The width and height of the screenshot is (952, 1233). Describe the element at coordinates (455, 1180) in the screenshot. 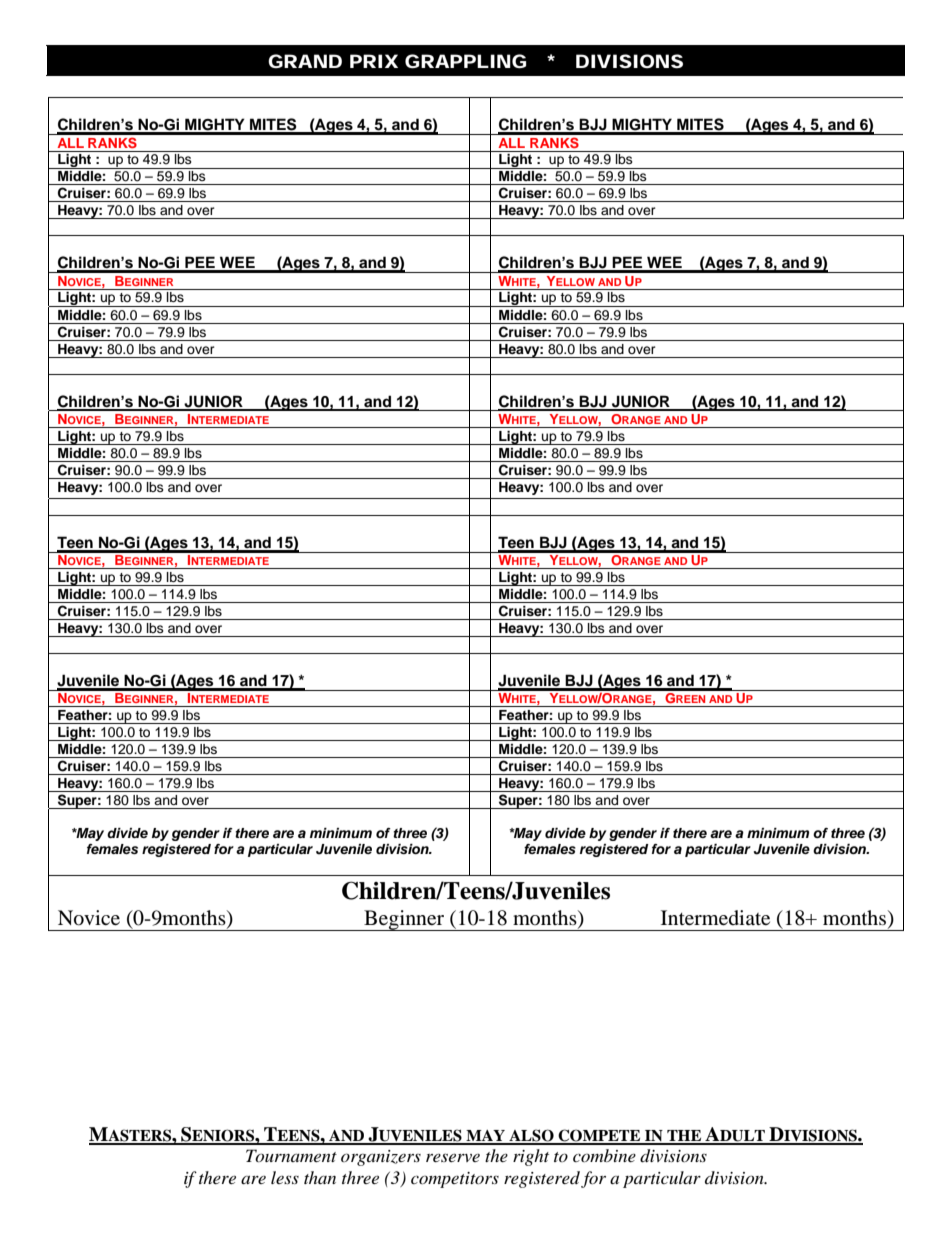

I see `competitors` at that location.
